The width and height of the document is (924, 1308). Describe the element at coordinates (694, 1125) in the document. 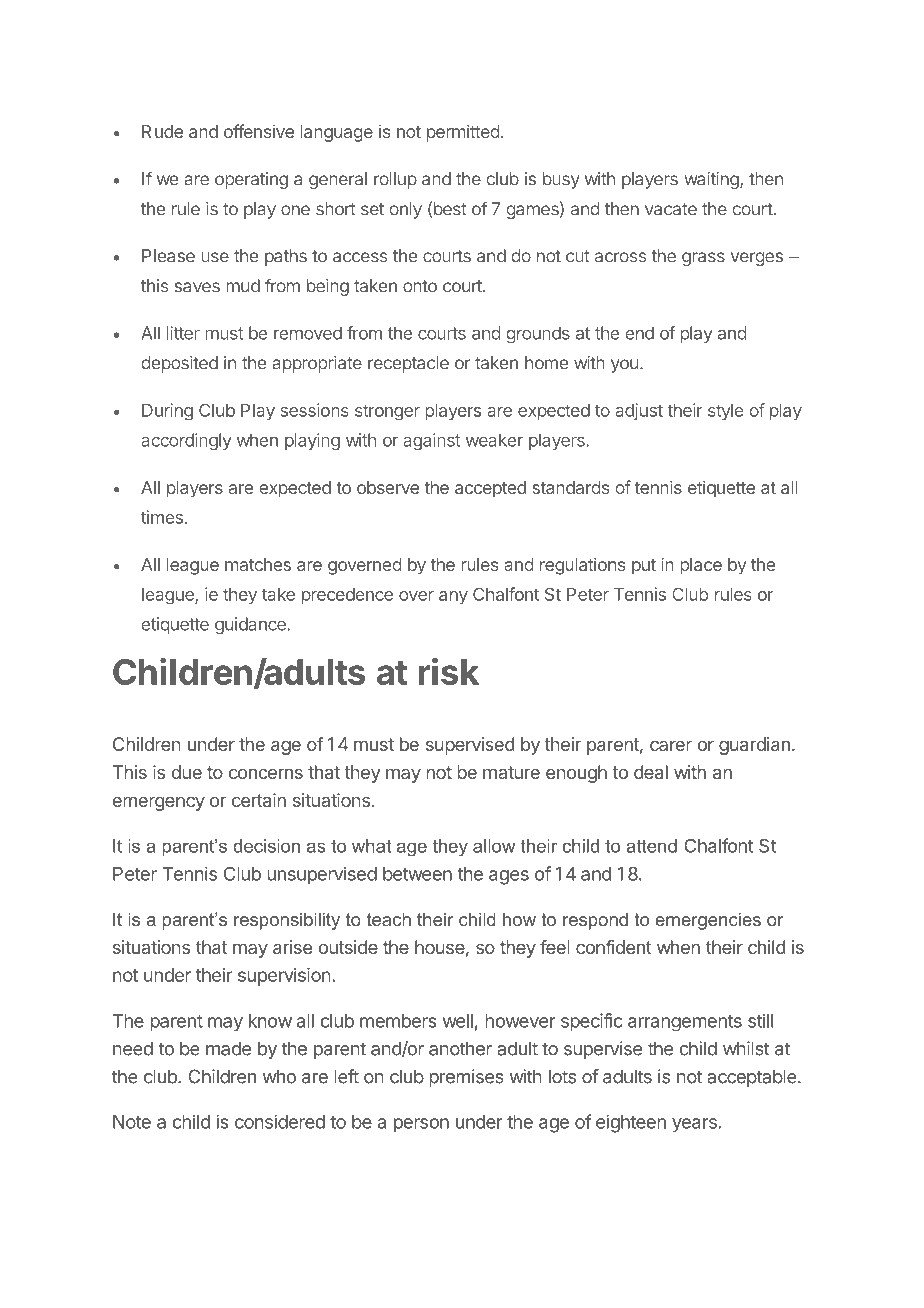

I see `years` at that location.
